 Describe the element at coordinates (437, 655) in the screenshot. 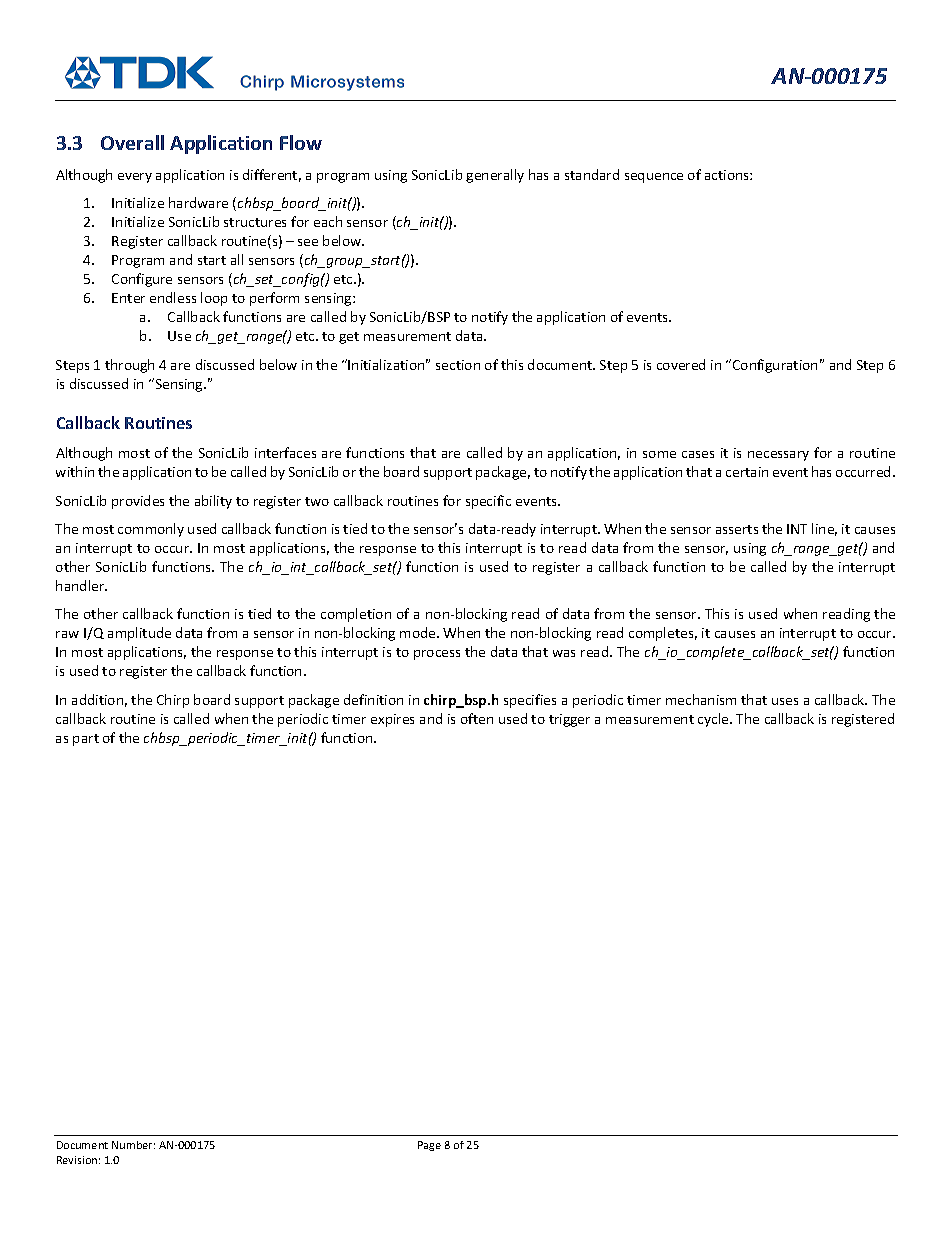

I see `process` at that location.
